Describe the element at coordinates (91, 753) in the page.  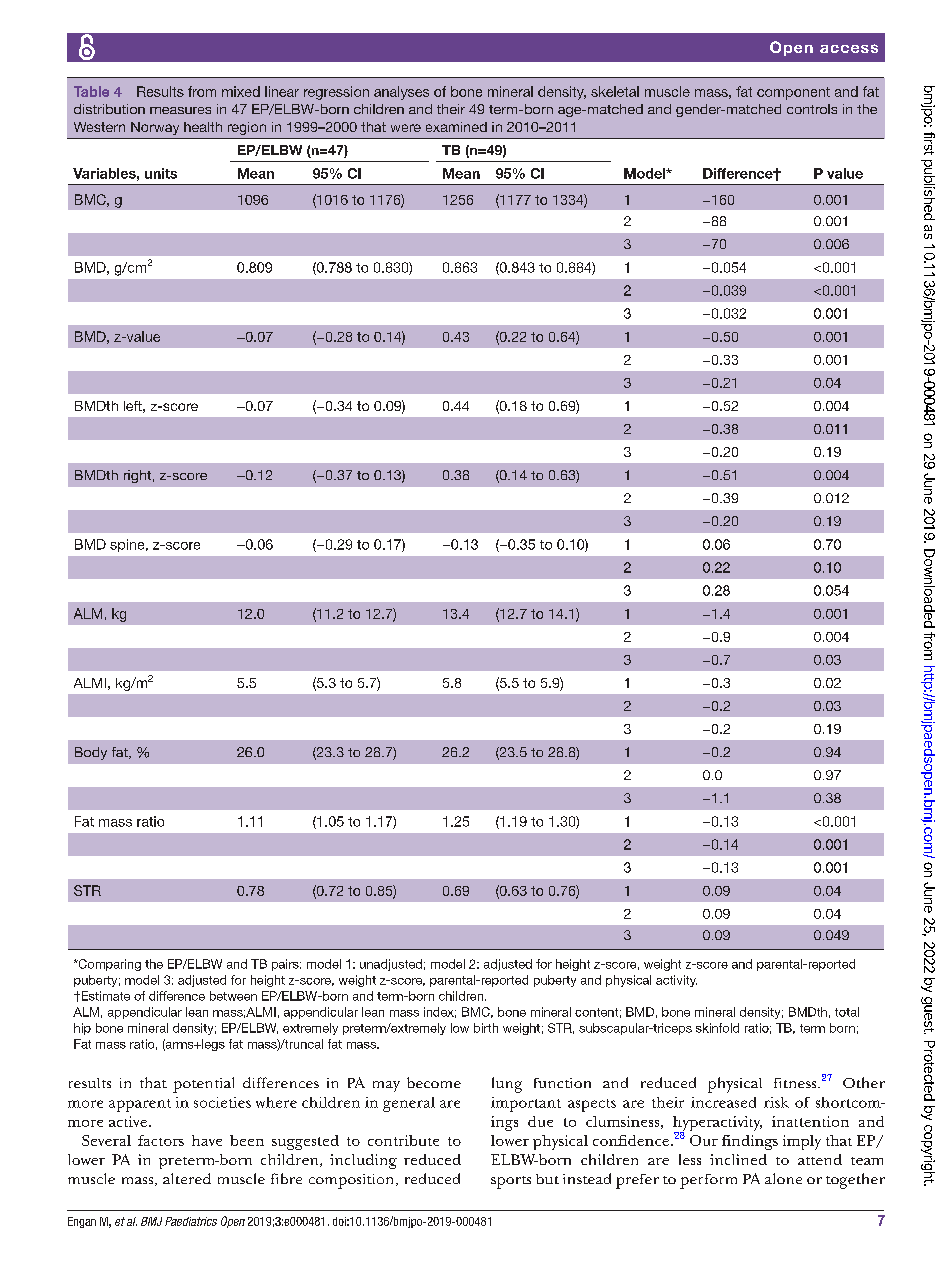
I see `Body` at that location.
